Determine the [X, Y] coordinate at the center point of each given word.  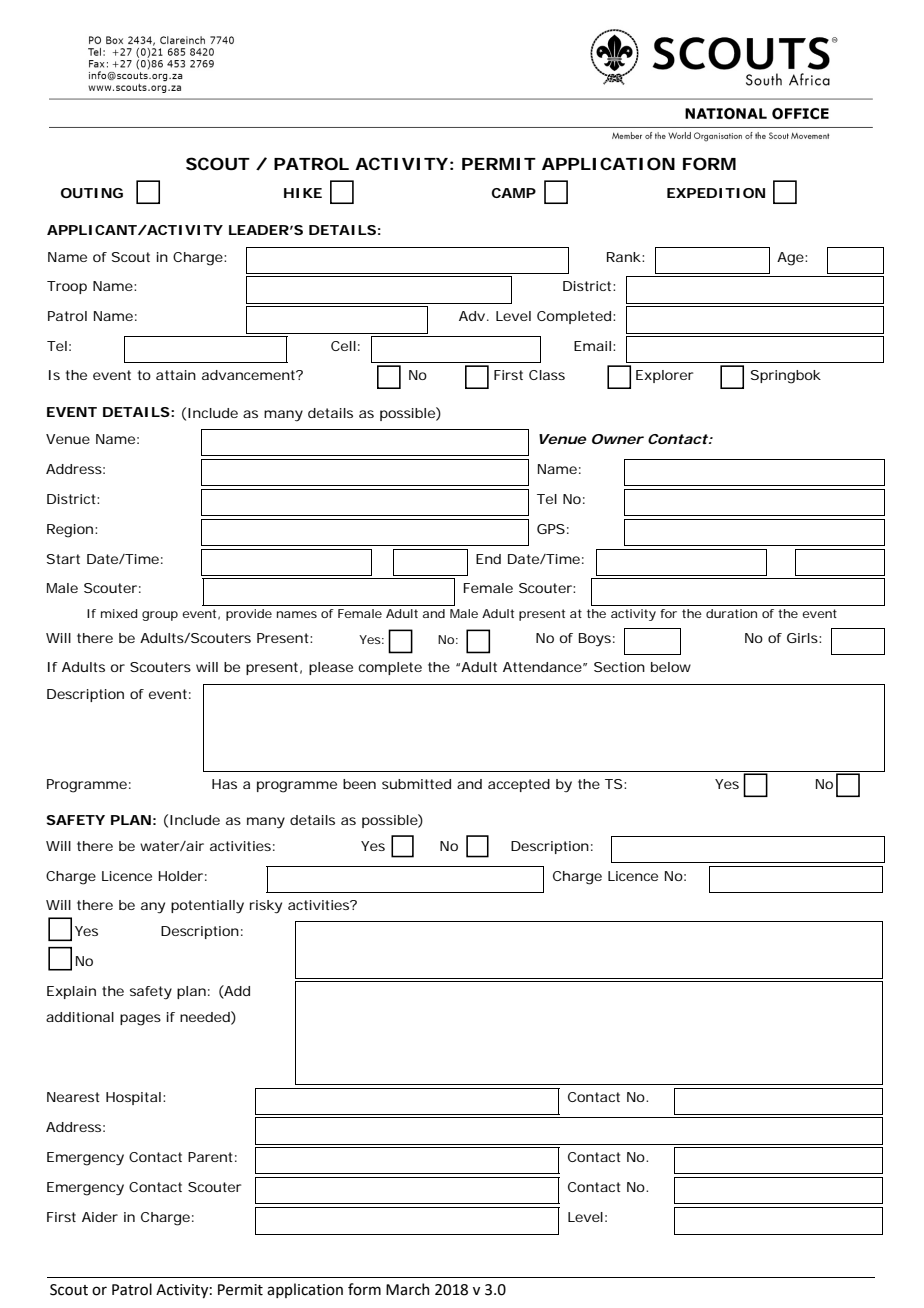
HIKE [303, 193]
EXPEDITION [716, 193]
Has [224, 784]
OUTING [92, 193]
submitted [416, 784]
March [407, 1289]
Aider [100, 1217]
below [671, 667]
